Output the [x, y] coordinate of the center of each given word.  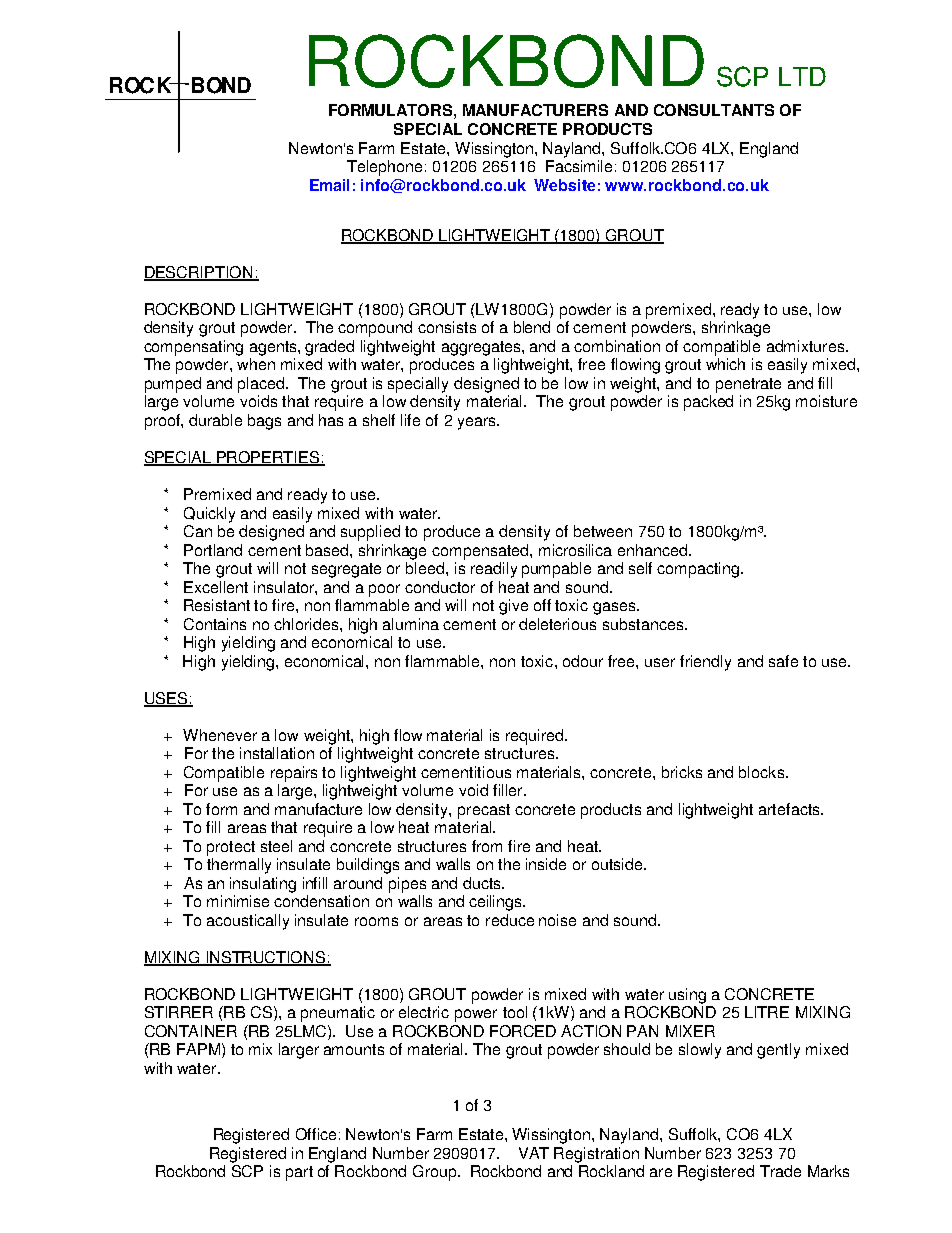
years [478, 423]
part [299, 1173]
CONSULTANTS [714, 110]
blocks [761, 772]
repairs [294, 774]
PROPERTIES [269, 458]
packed [708, 403]
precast [484, 811]
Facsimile [579, 166]
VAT [534, 1153]
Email [329, 185]
